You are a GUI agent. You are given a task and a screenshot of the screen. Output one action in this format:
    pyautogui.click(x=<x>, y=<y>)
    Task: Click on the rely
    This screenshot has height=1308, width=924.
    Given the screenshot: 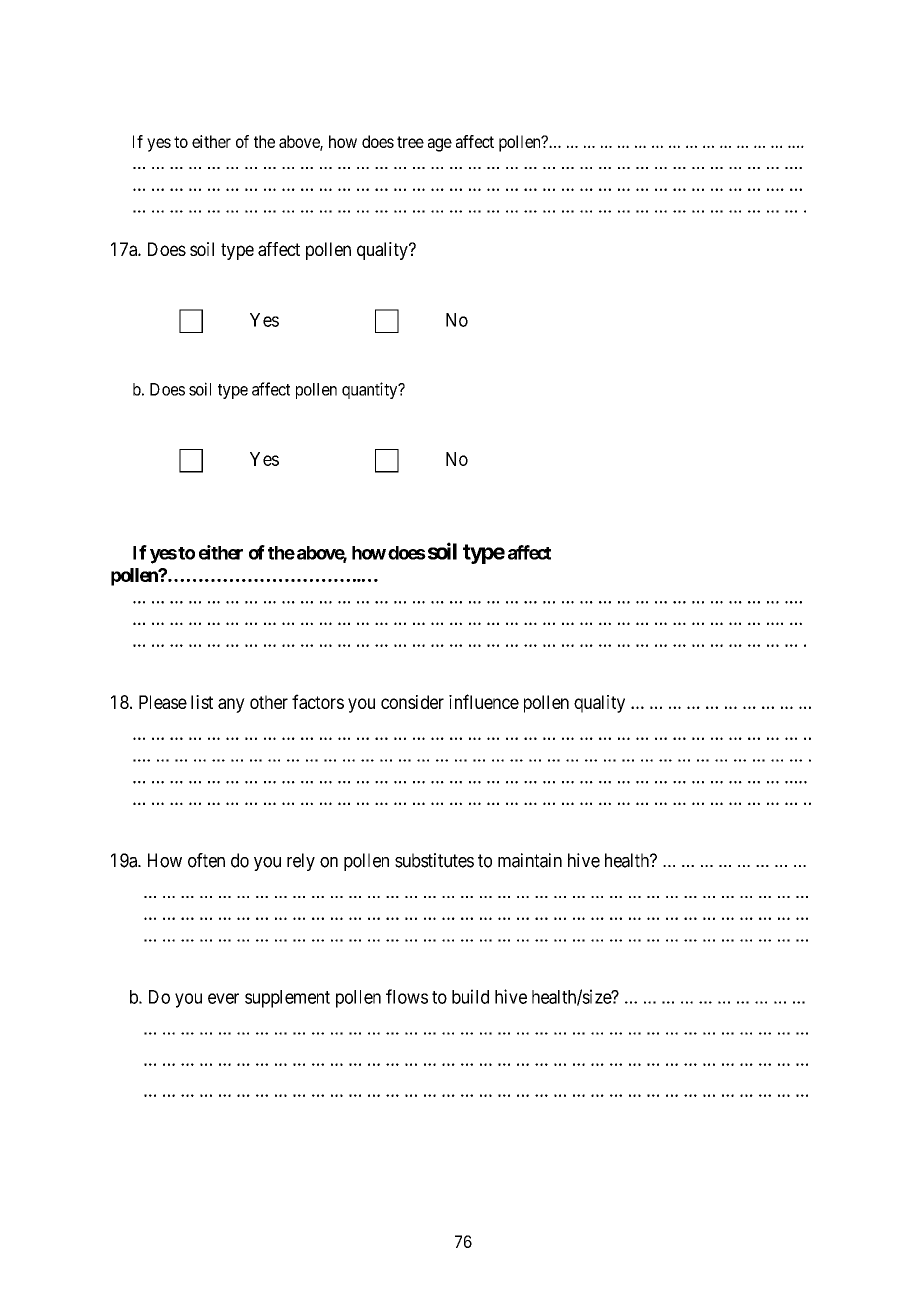 What is the action you would take?
    pyautogui.click(x=301, y=862)
